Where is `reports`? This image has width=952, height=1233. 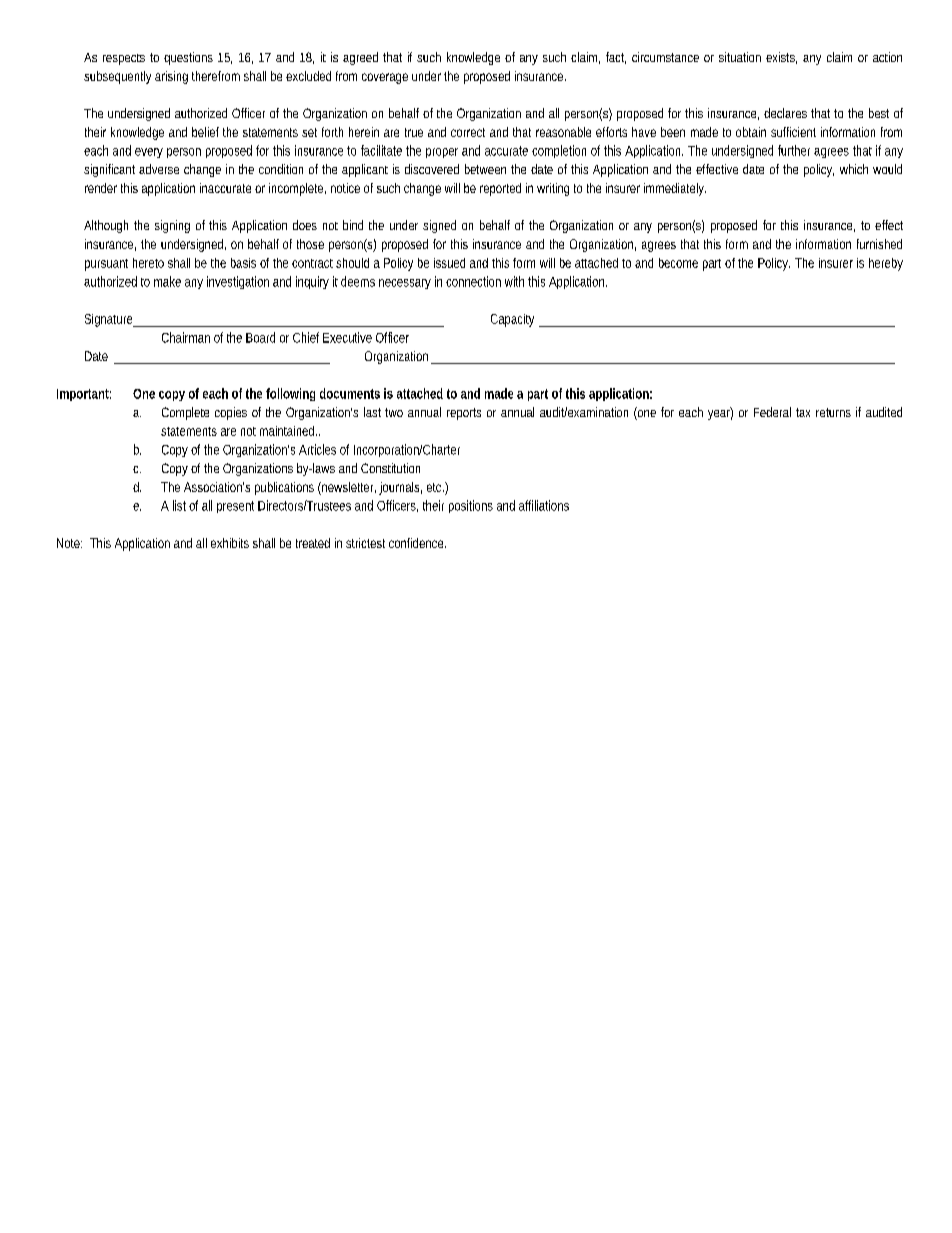 reports is located at coordinates (464, 414).
